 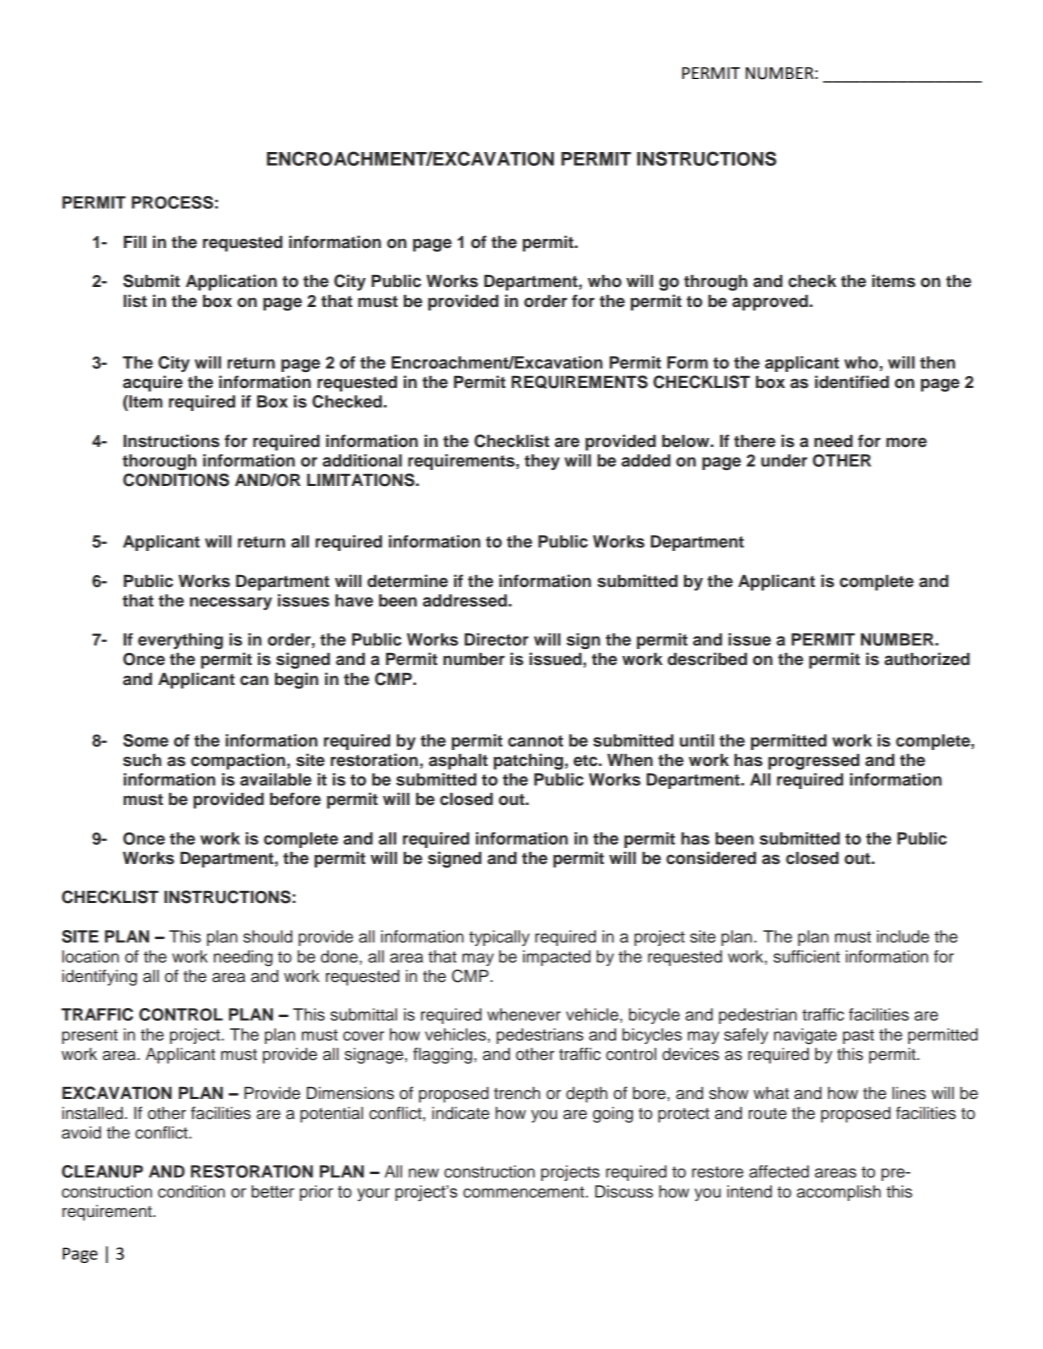 I want to click on through, so click(x=715, y=283).
